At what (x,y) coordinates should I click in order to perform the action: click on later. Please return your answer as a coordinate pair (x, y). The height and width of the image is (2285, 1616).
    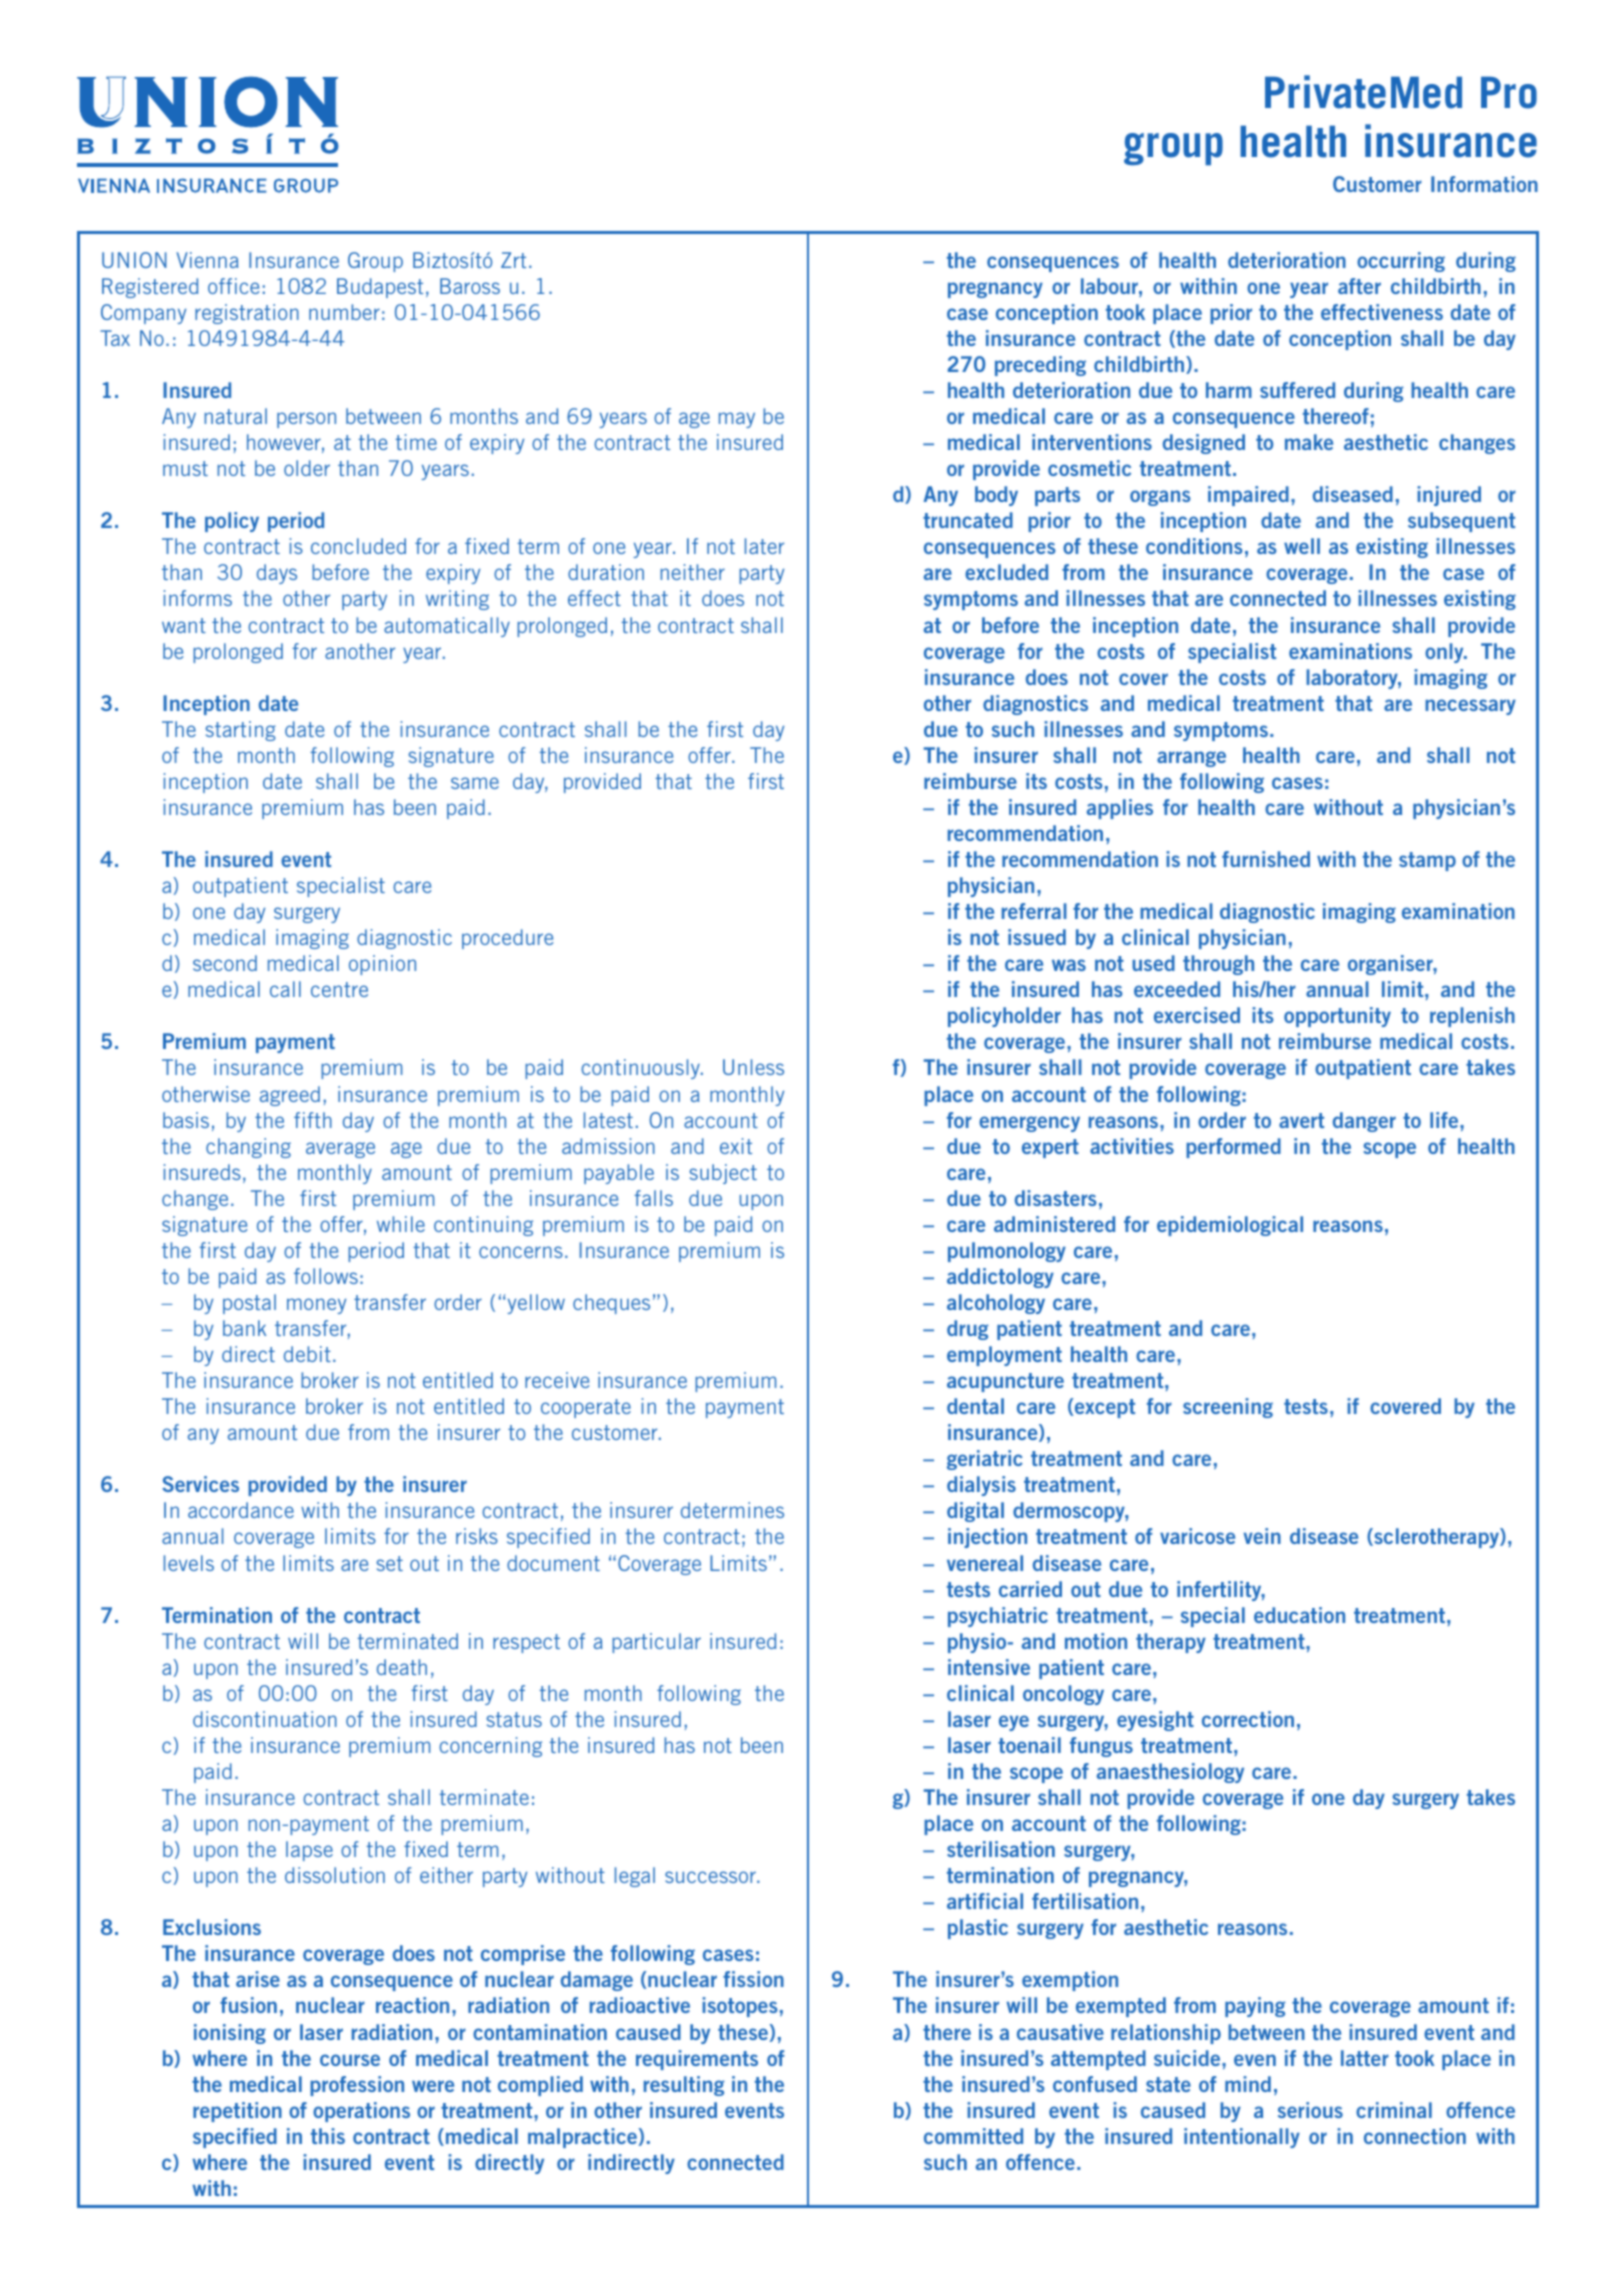
    Looking at the image, I should click on (764, 546).
